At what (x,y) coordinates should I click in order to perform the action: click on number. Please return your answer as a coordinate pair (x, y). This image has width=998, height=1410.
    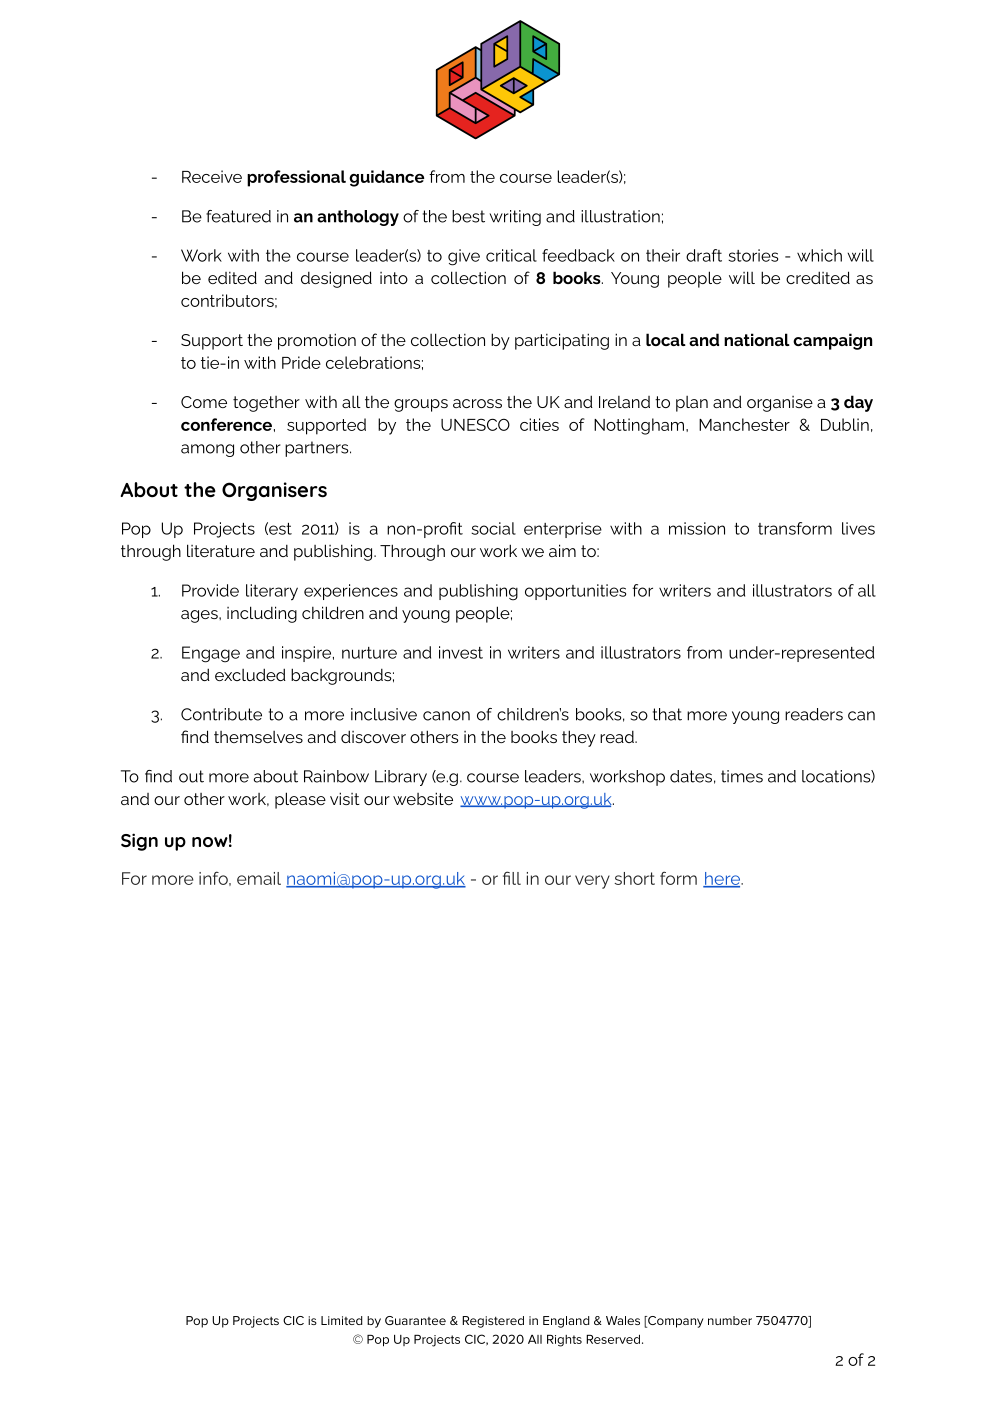
    Looking at the image, I should click on (730, 1320).
